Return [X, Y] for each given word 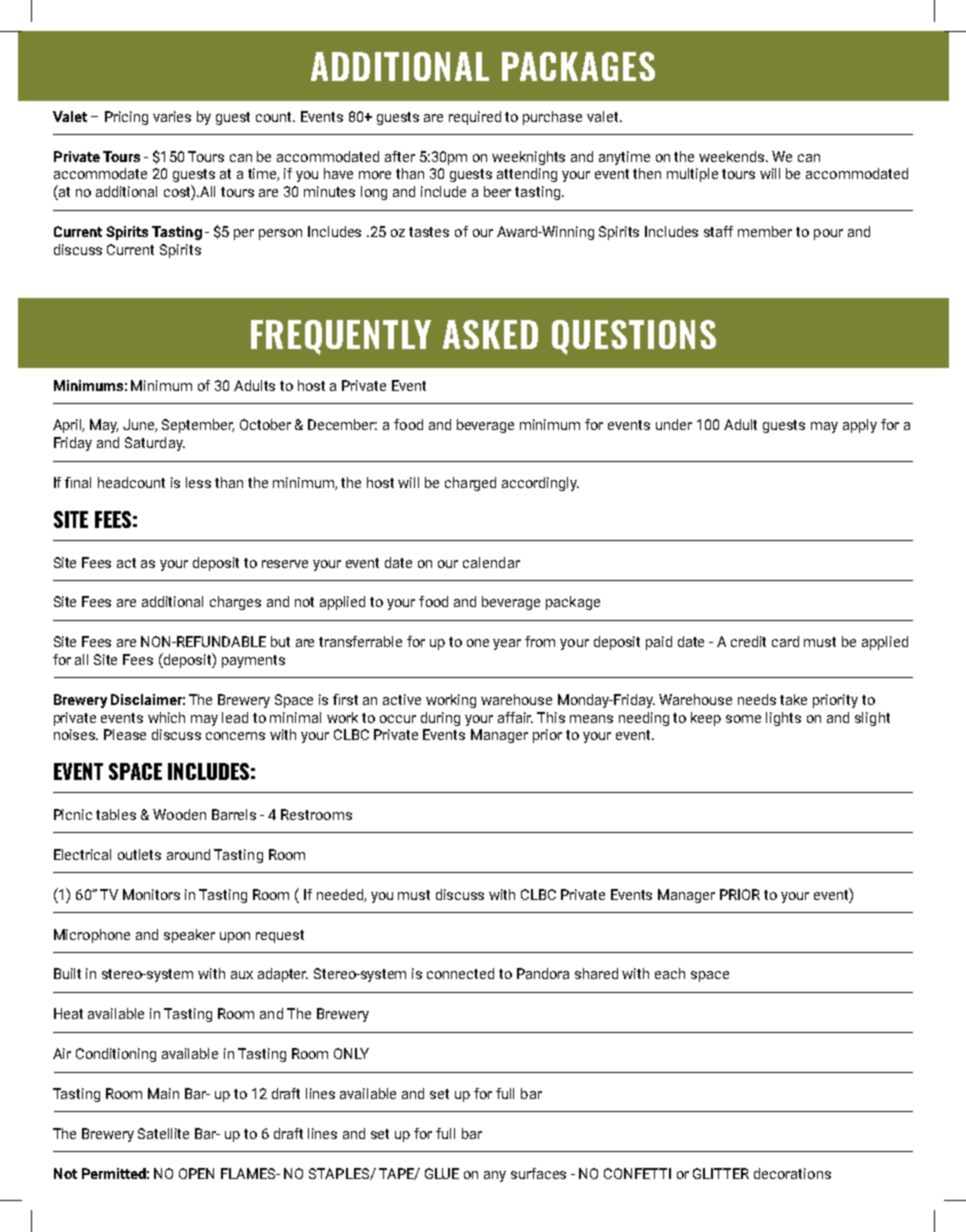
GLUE [442, 1173]
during [440, 719]
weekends [733, 156]
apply [860, 426]
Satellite [163, 1133]
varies [172, 116]
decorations [792, 1173]
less [198, 482]
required [475, 118]
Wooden [179, 814]
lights [783, 719]
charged [470, 484]
